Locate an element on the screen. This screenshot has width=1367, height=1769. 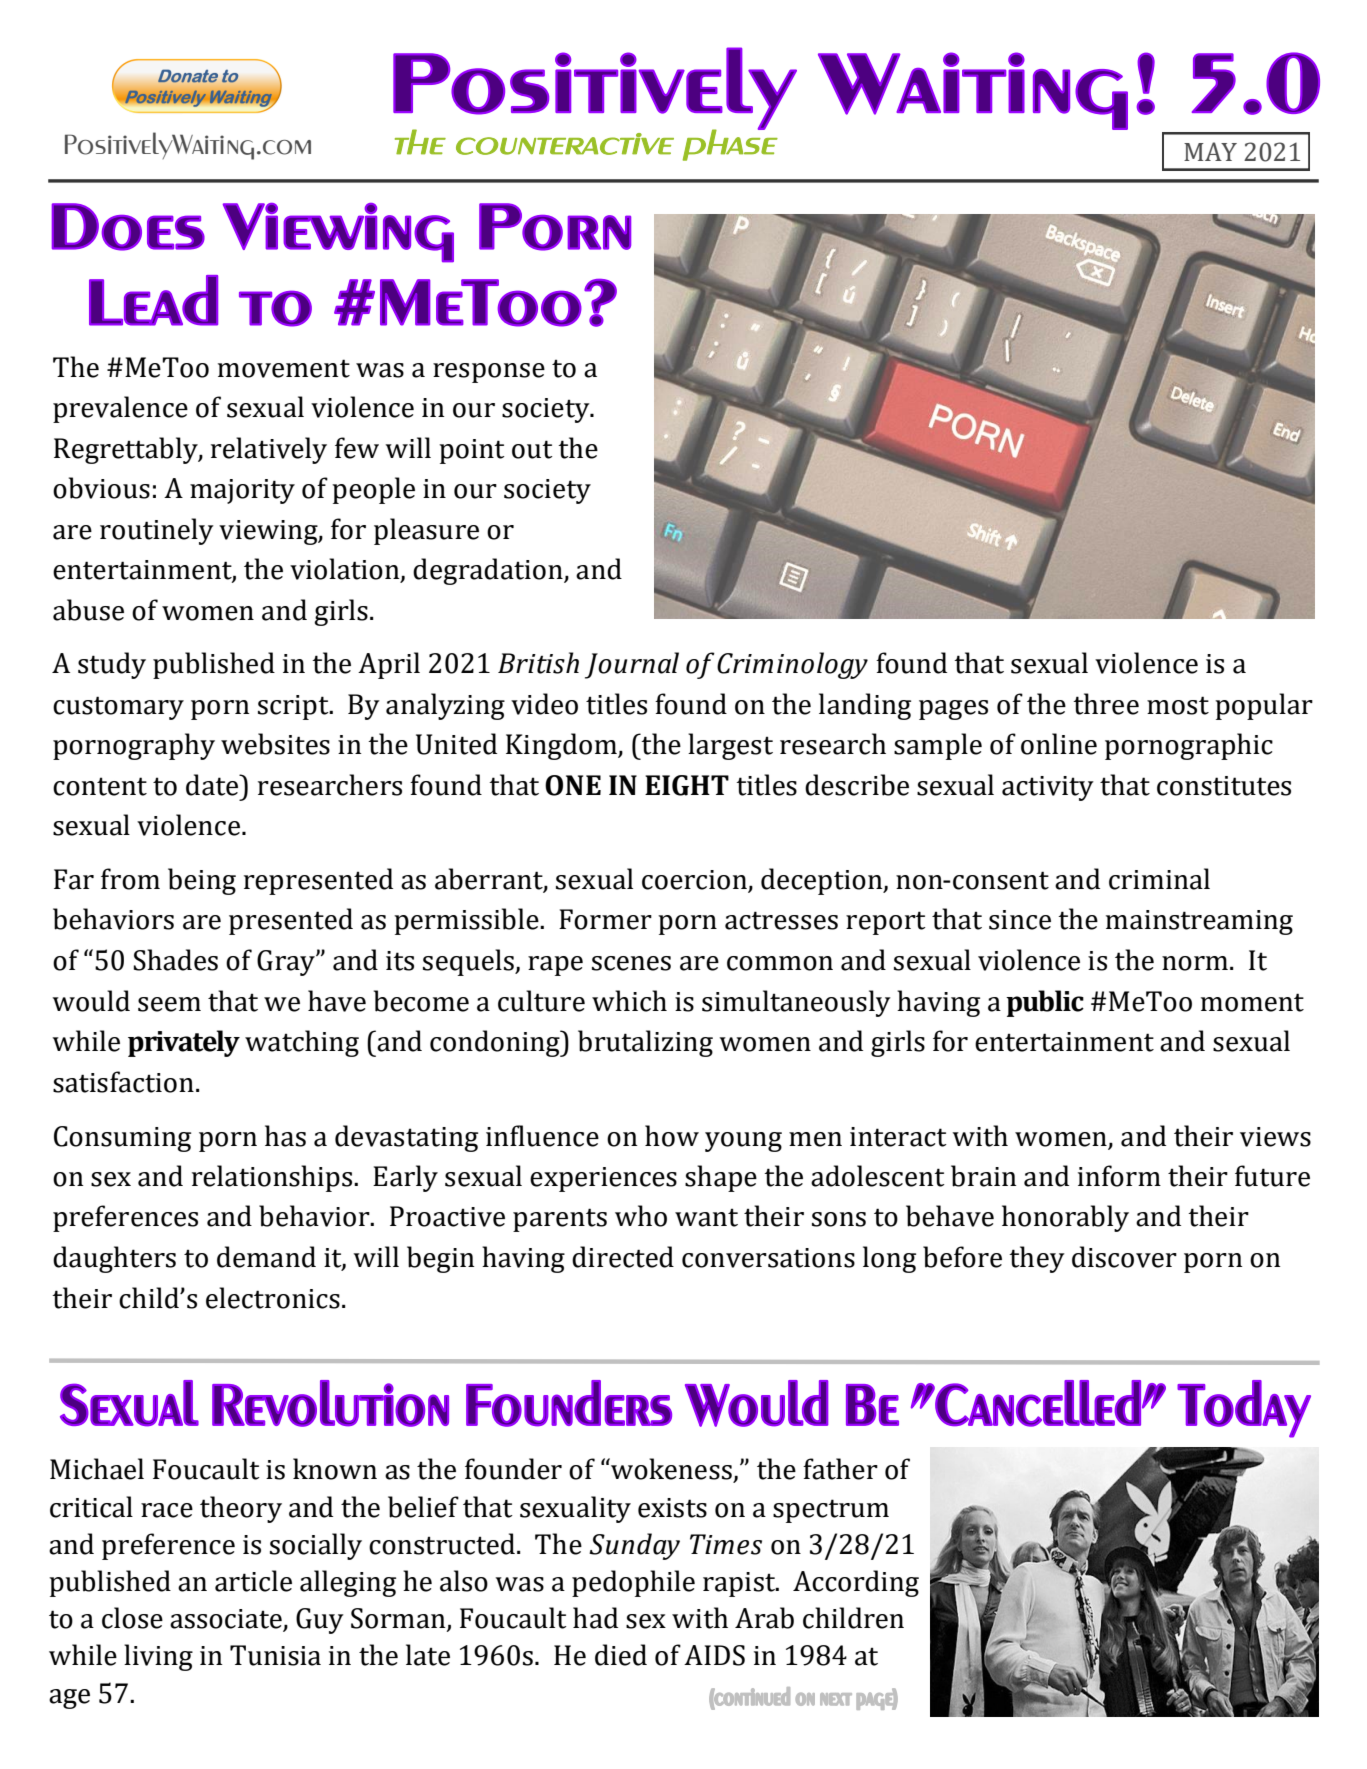
majority is located at coordinates (242, 491).
